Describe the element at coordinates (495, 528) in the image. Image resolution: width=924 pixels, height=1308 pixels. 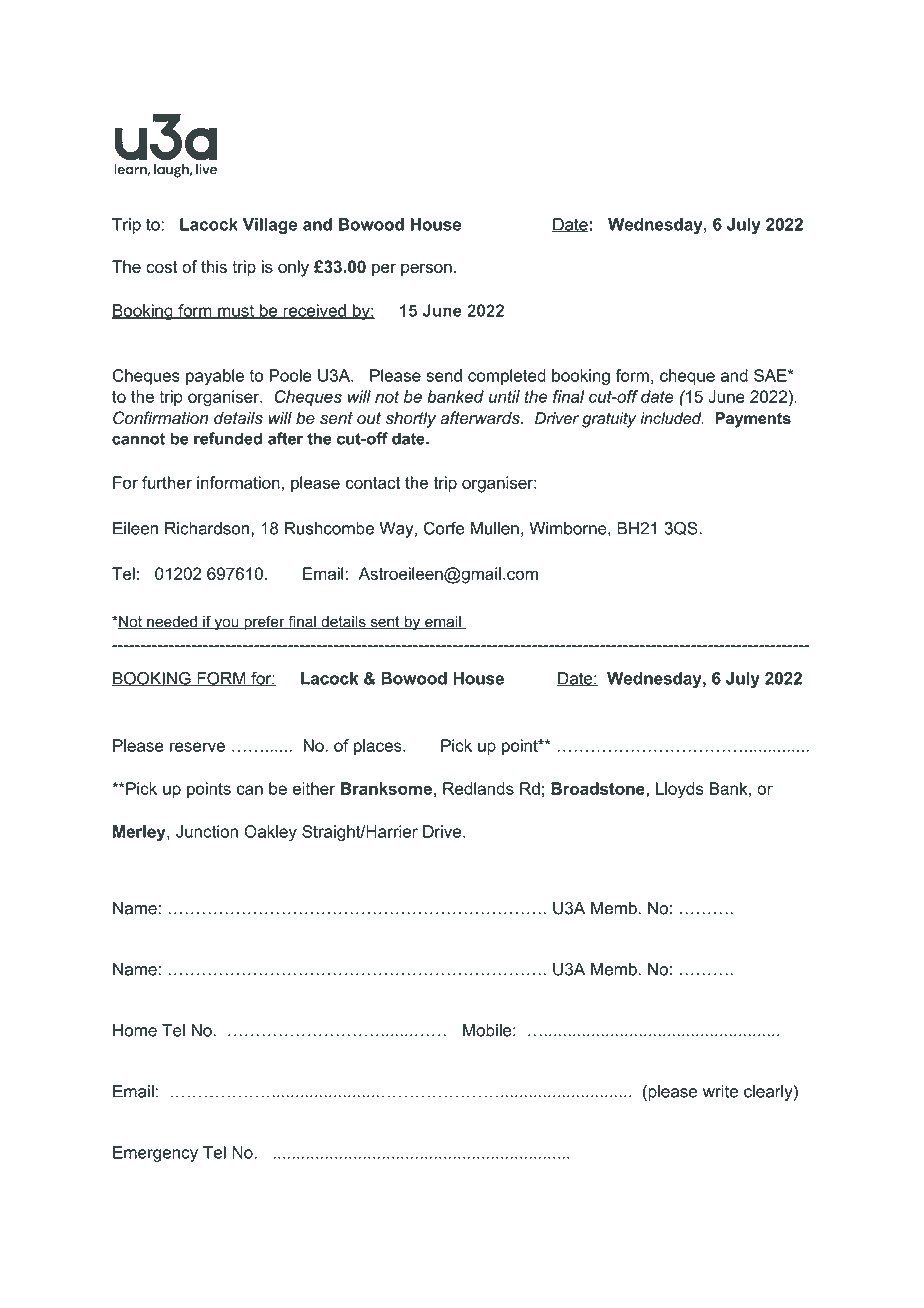
I see `Mullen` at that location.
